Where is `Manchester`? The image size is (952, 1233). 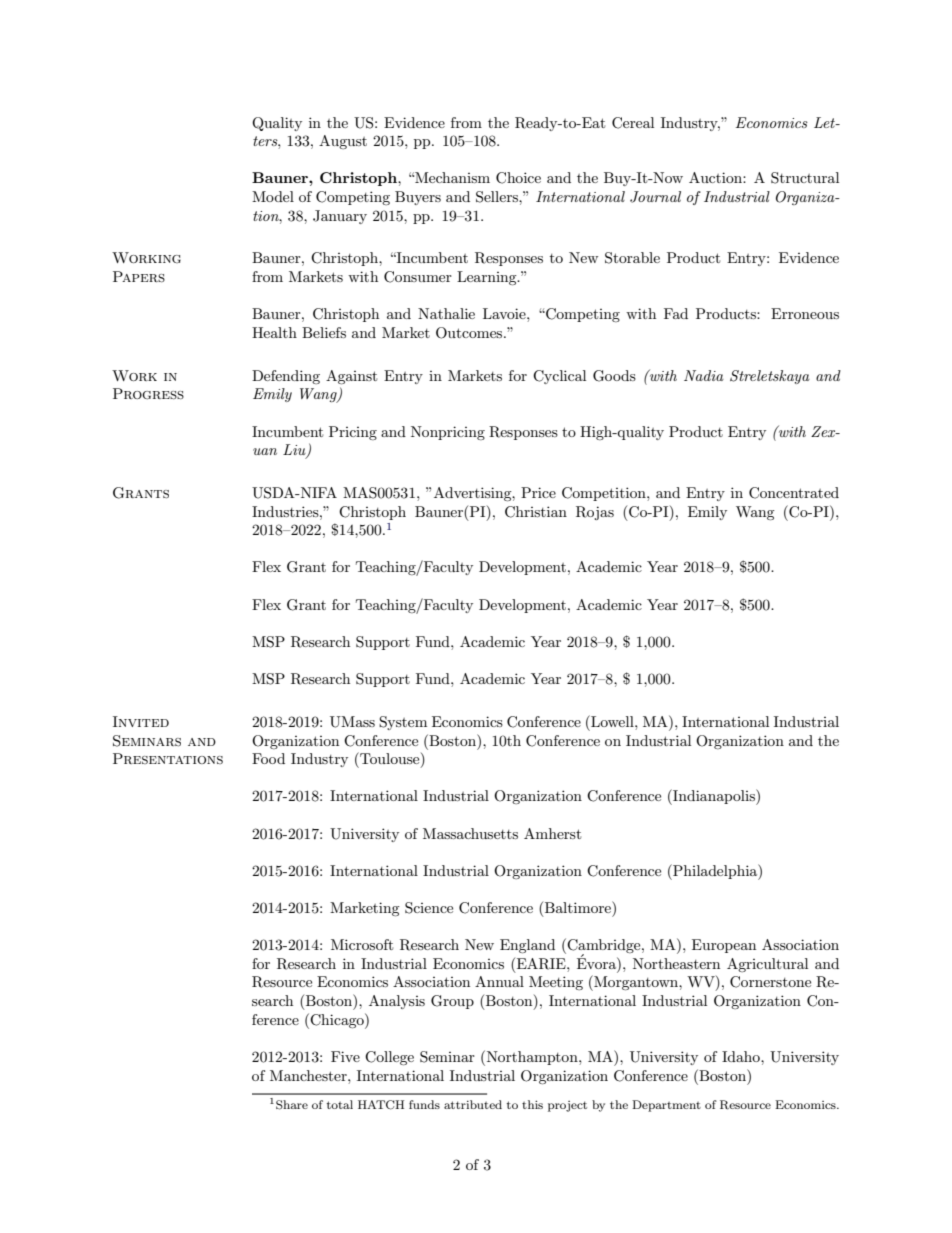 Manchester is located at coordinates (309, 1075).
